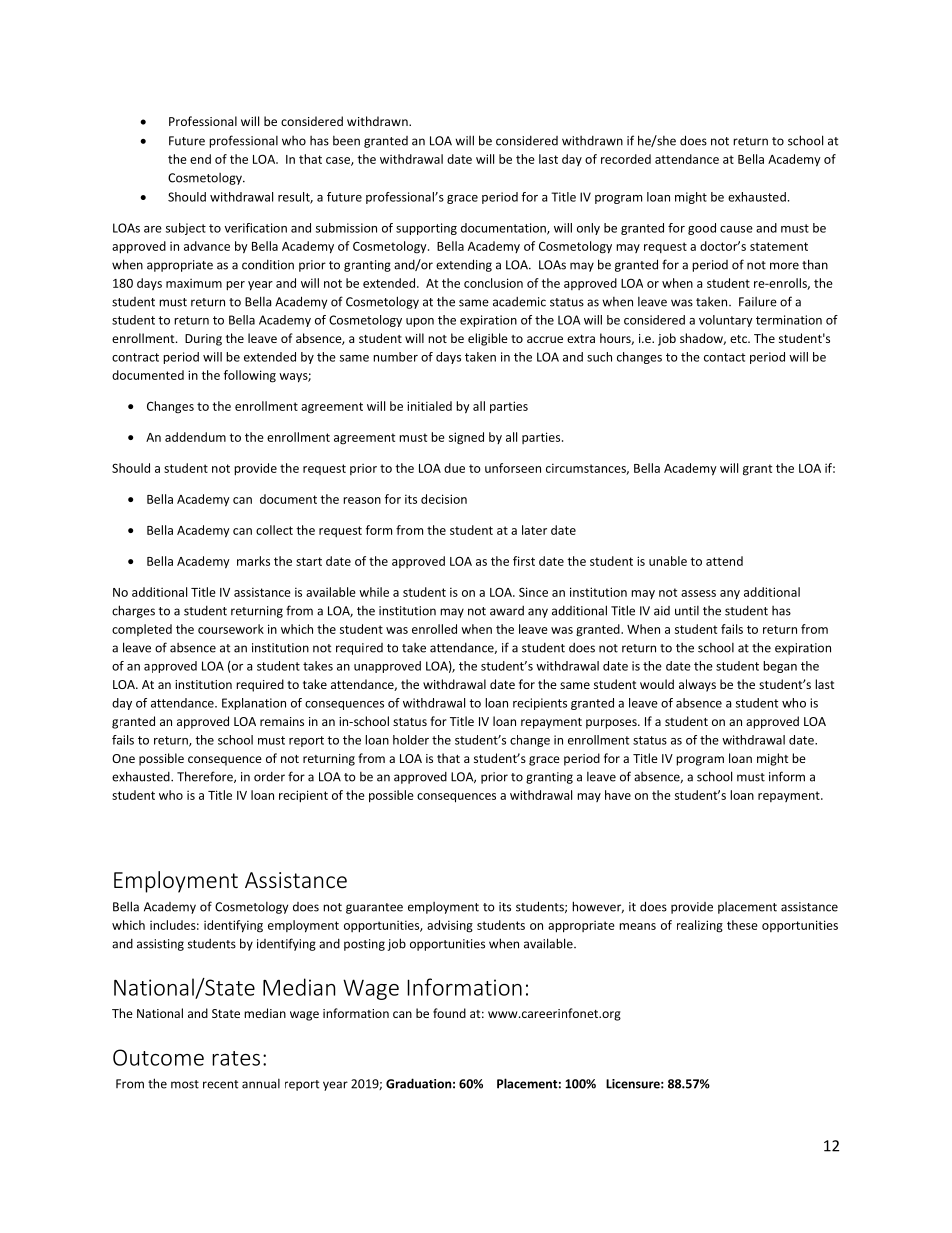 The height and width of the page is (1233, 952). What do you see at coordinates (195, 437) in the page?
I see `addendum` at bounding box center [195, 437].
